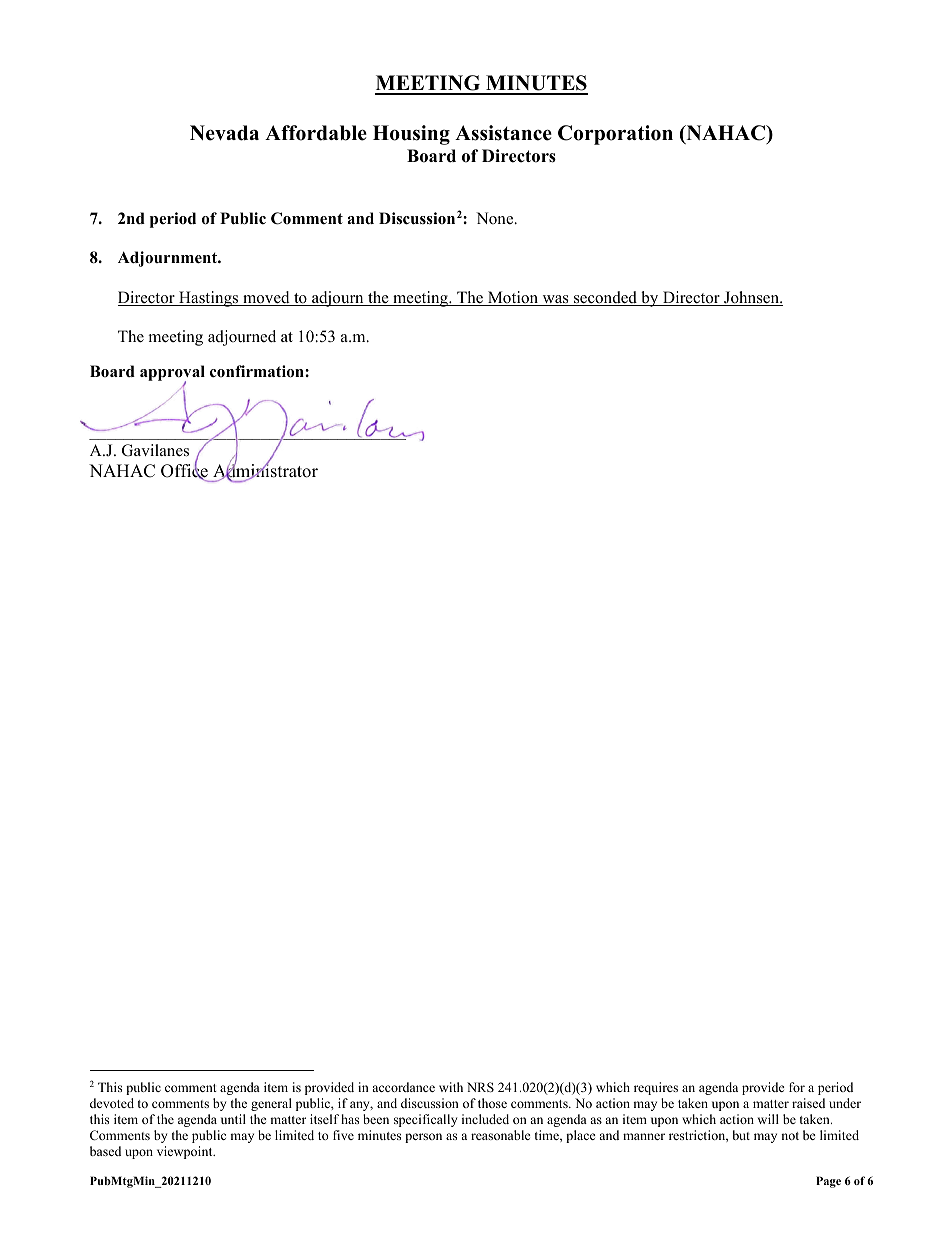 The image size is (952, 1233). Describe the element at coordinates (224, 133) in the document. I see `Nevada` at that location.
